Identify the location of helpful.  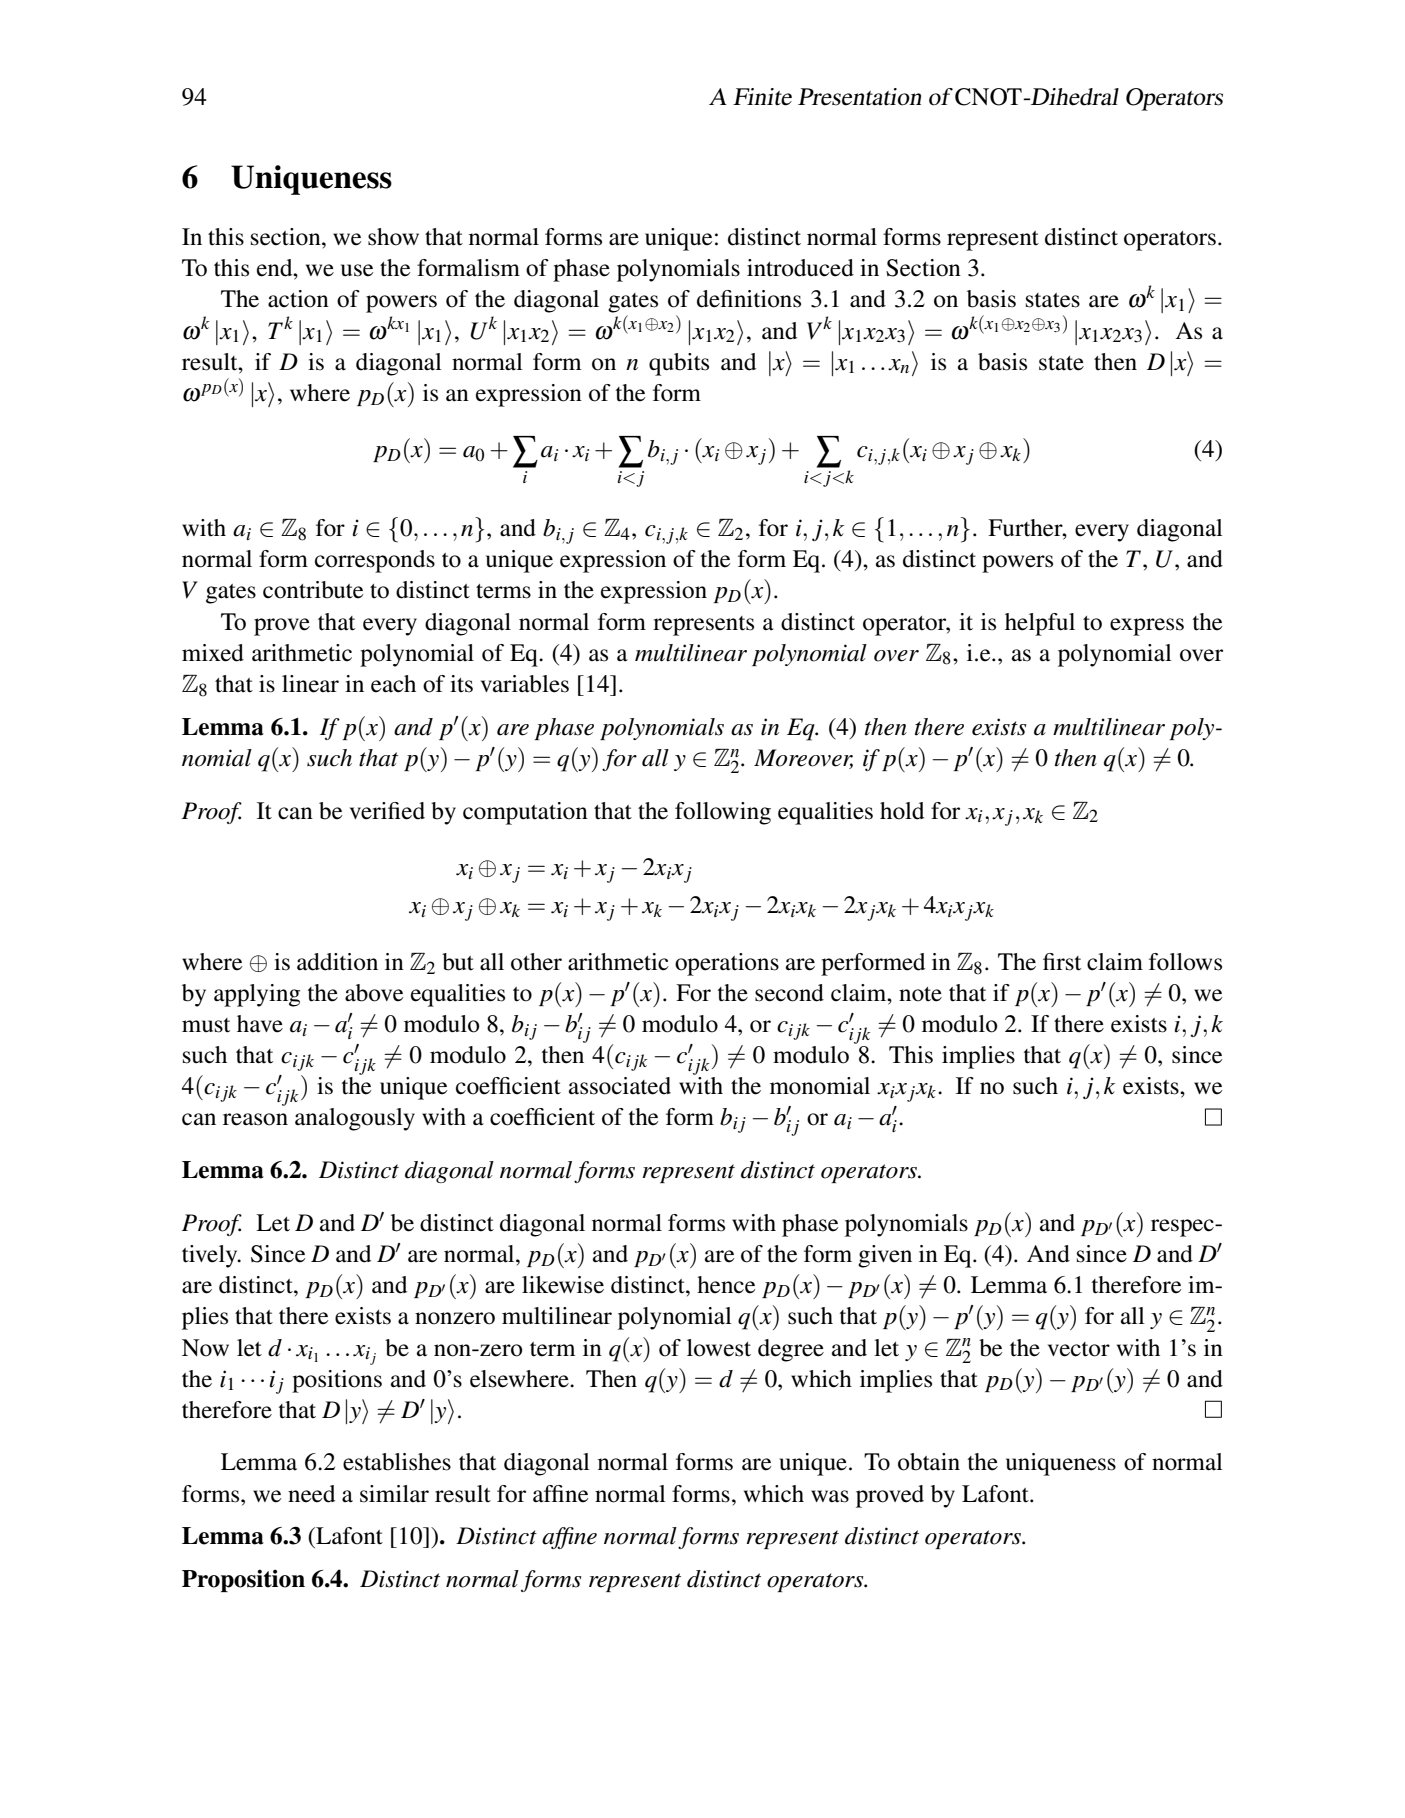
(1040, 624).
